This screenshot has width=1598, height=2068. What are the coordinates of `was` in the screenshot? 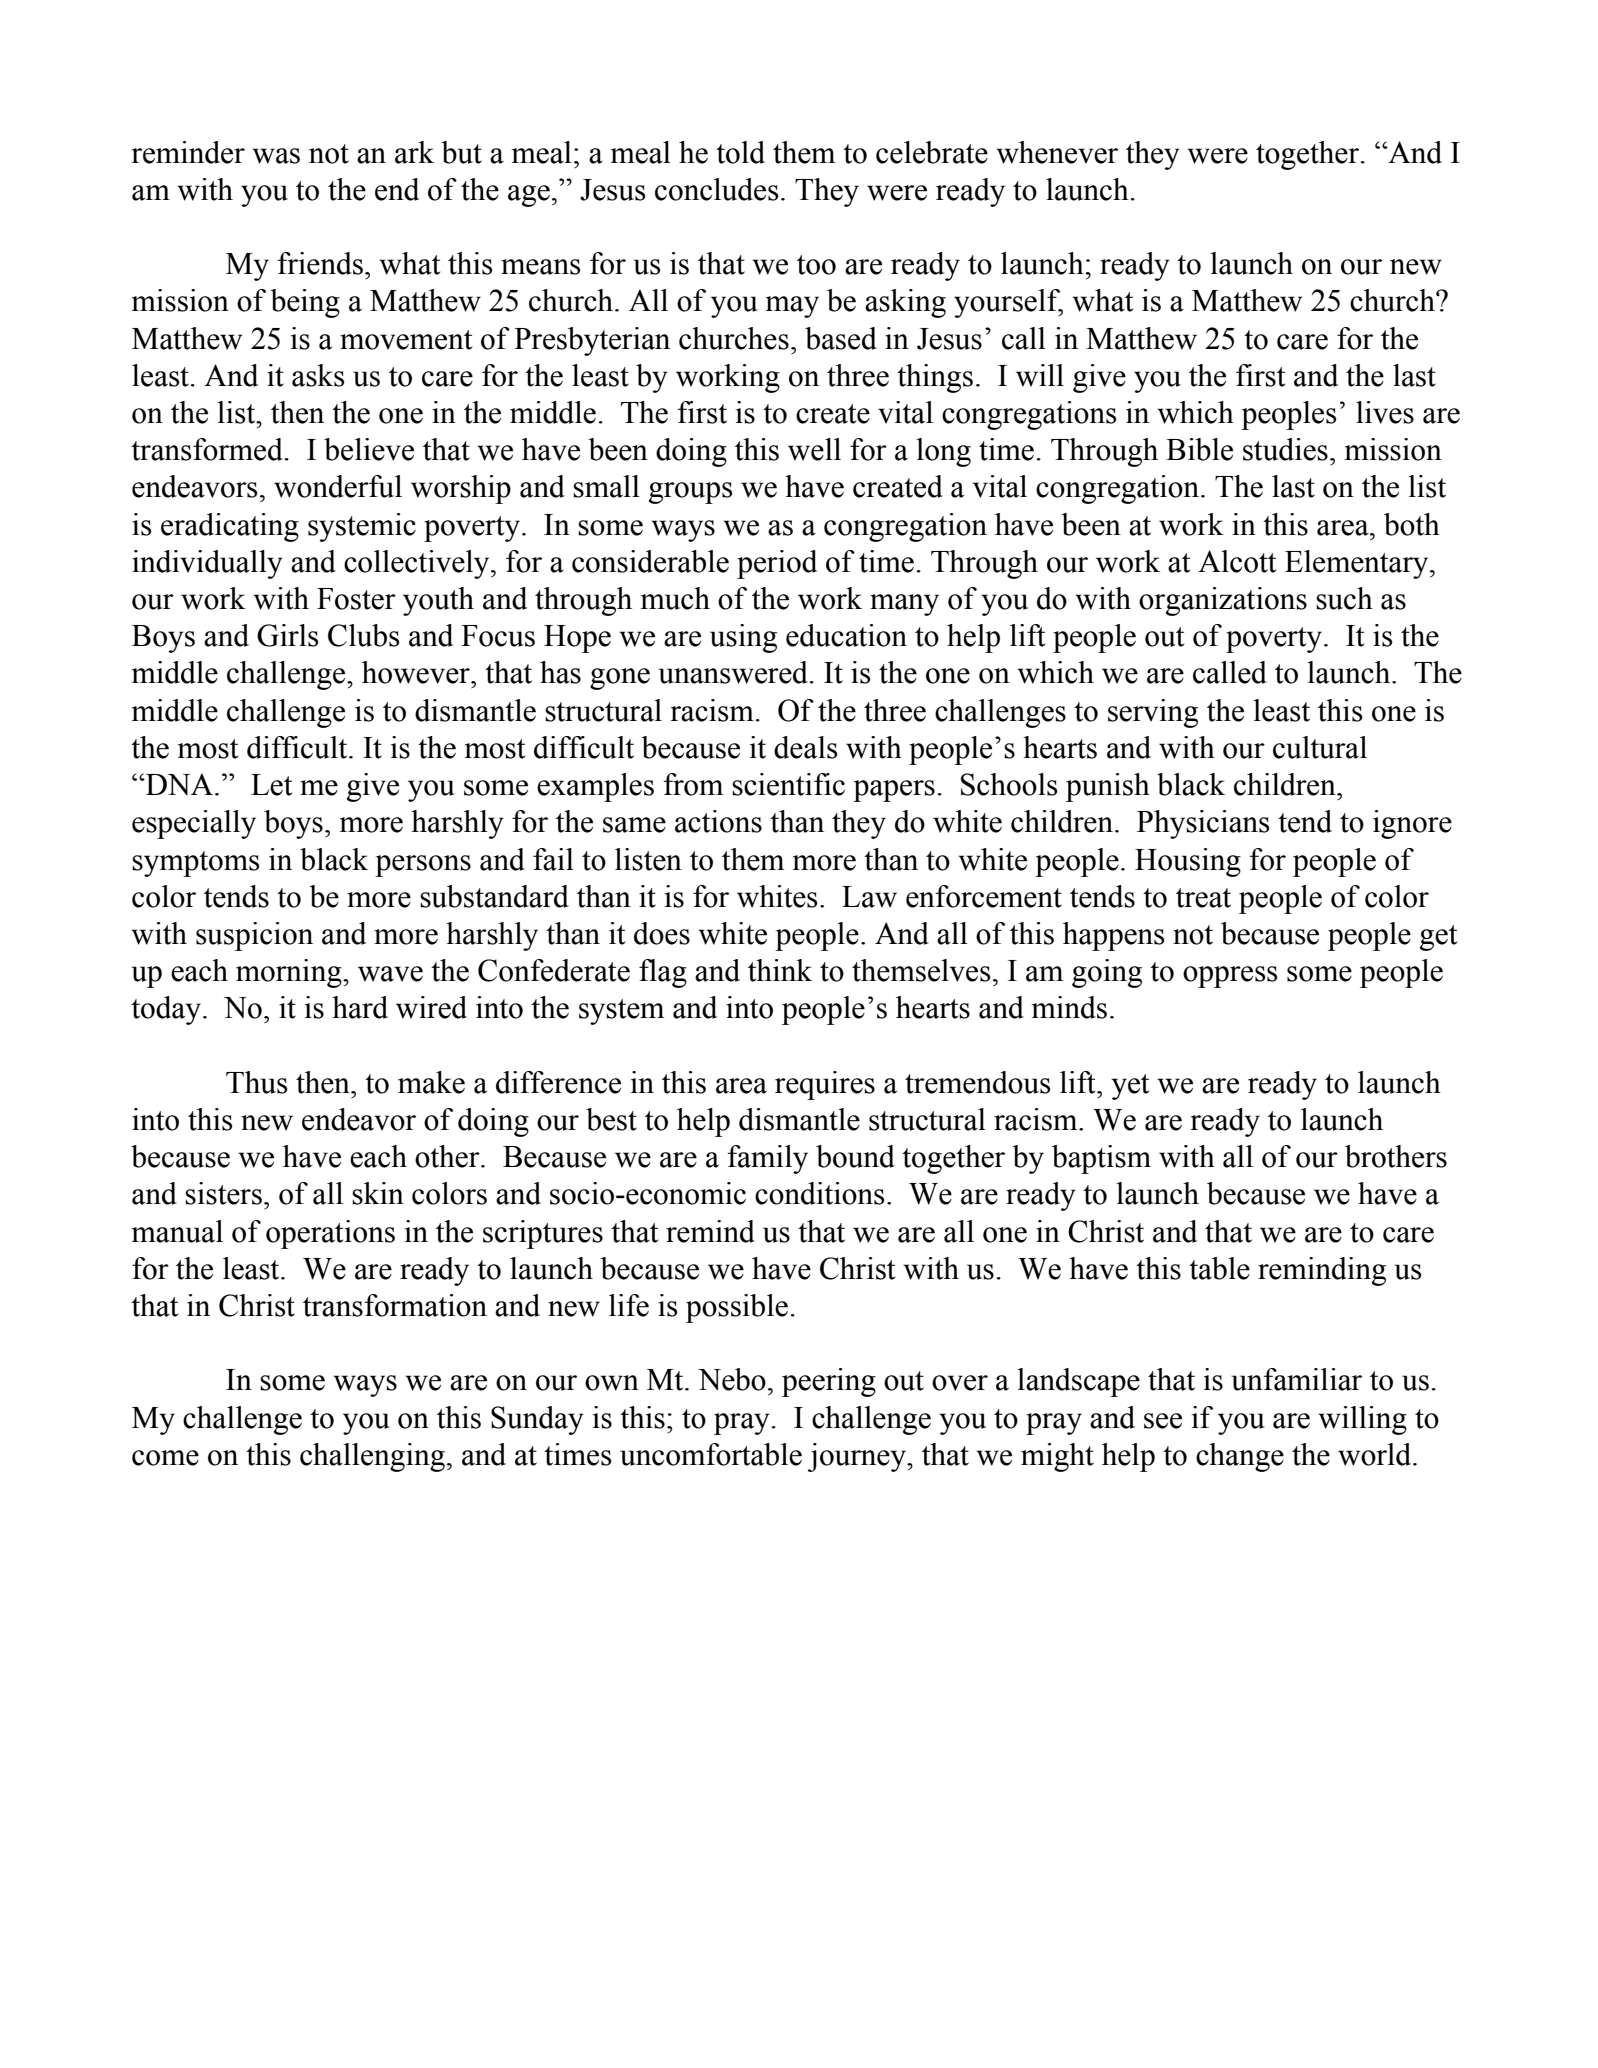 It's located at (276, 156).
